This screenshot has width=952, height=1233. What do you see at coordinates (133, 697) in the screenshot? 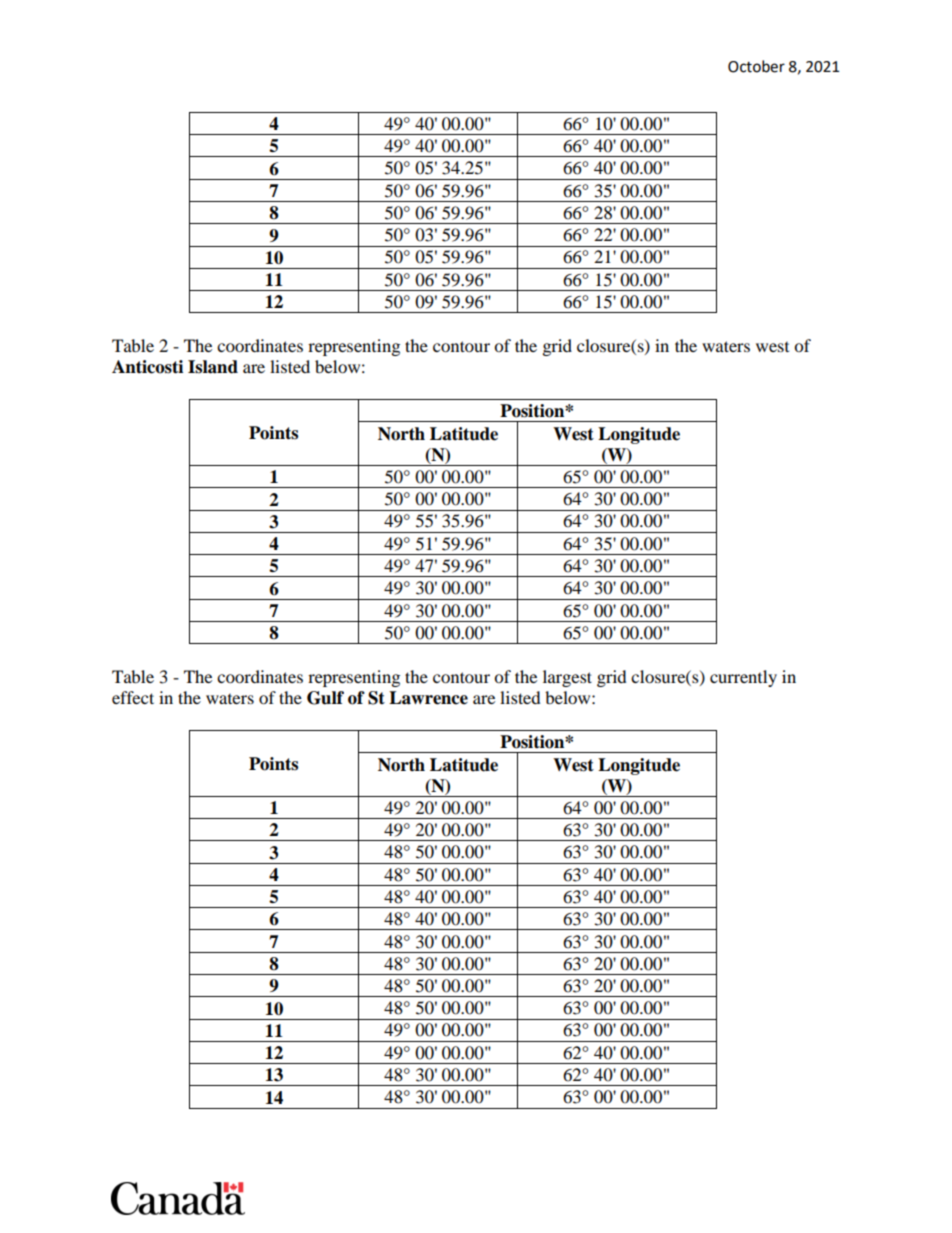
I see `effect` at bounding box center [133, 697].
